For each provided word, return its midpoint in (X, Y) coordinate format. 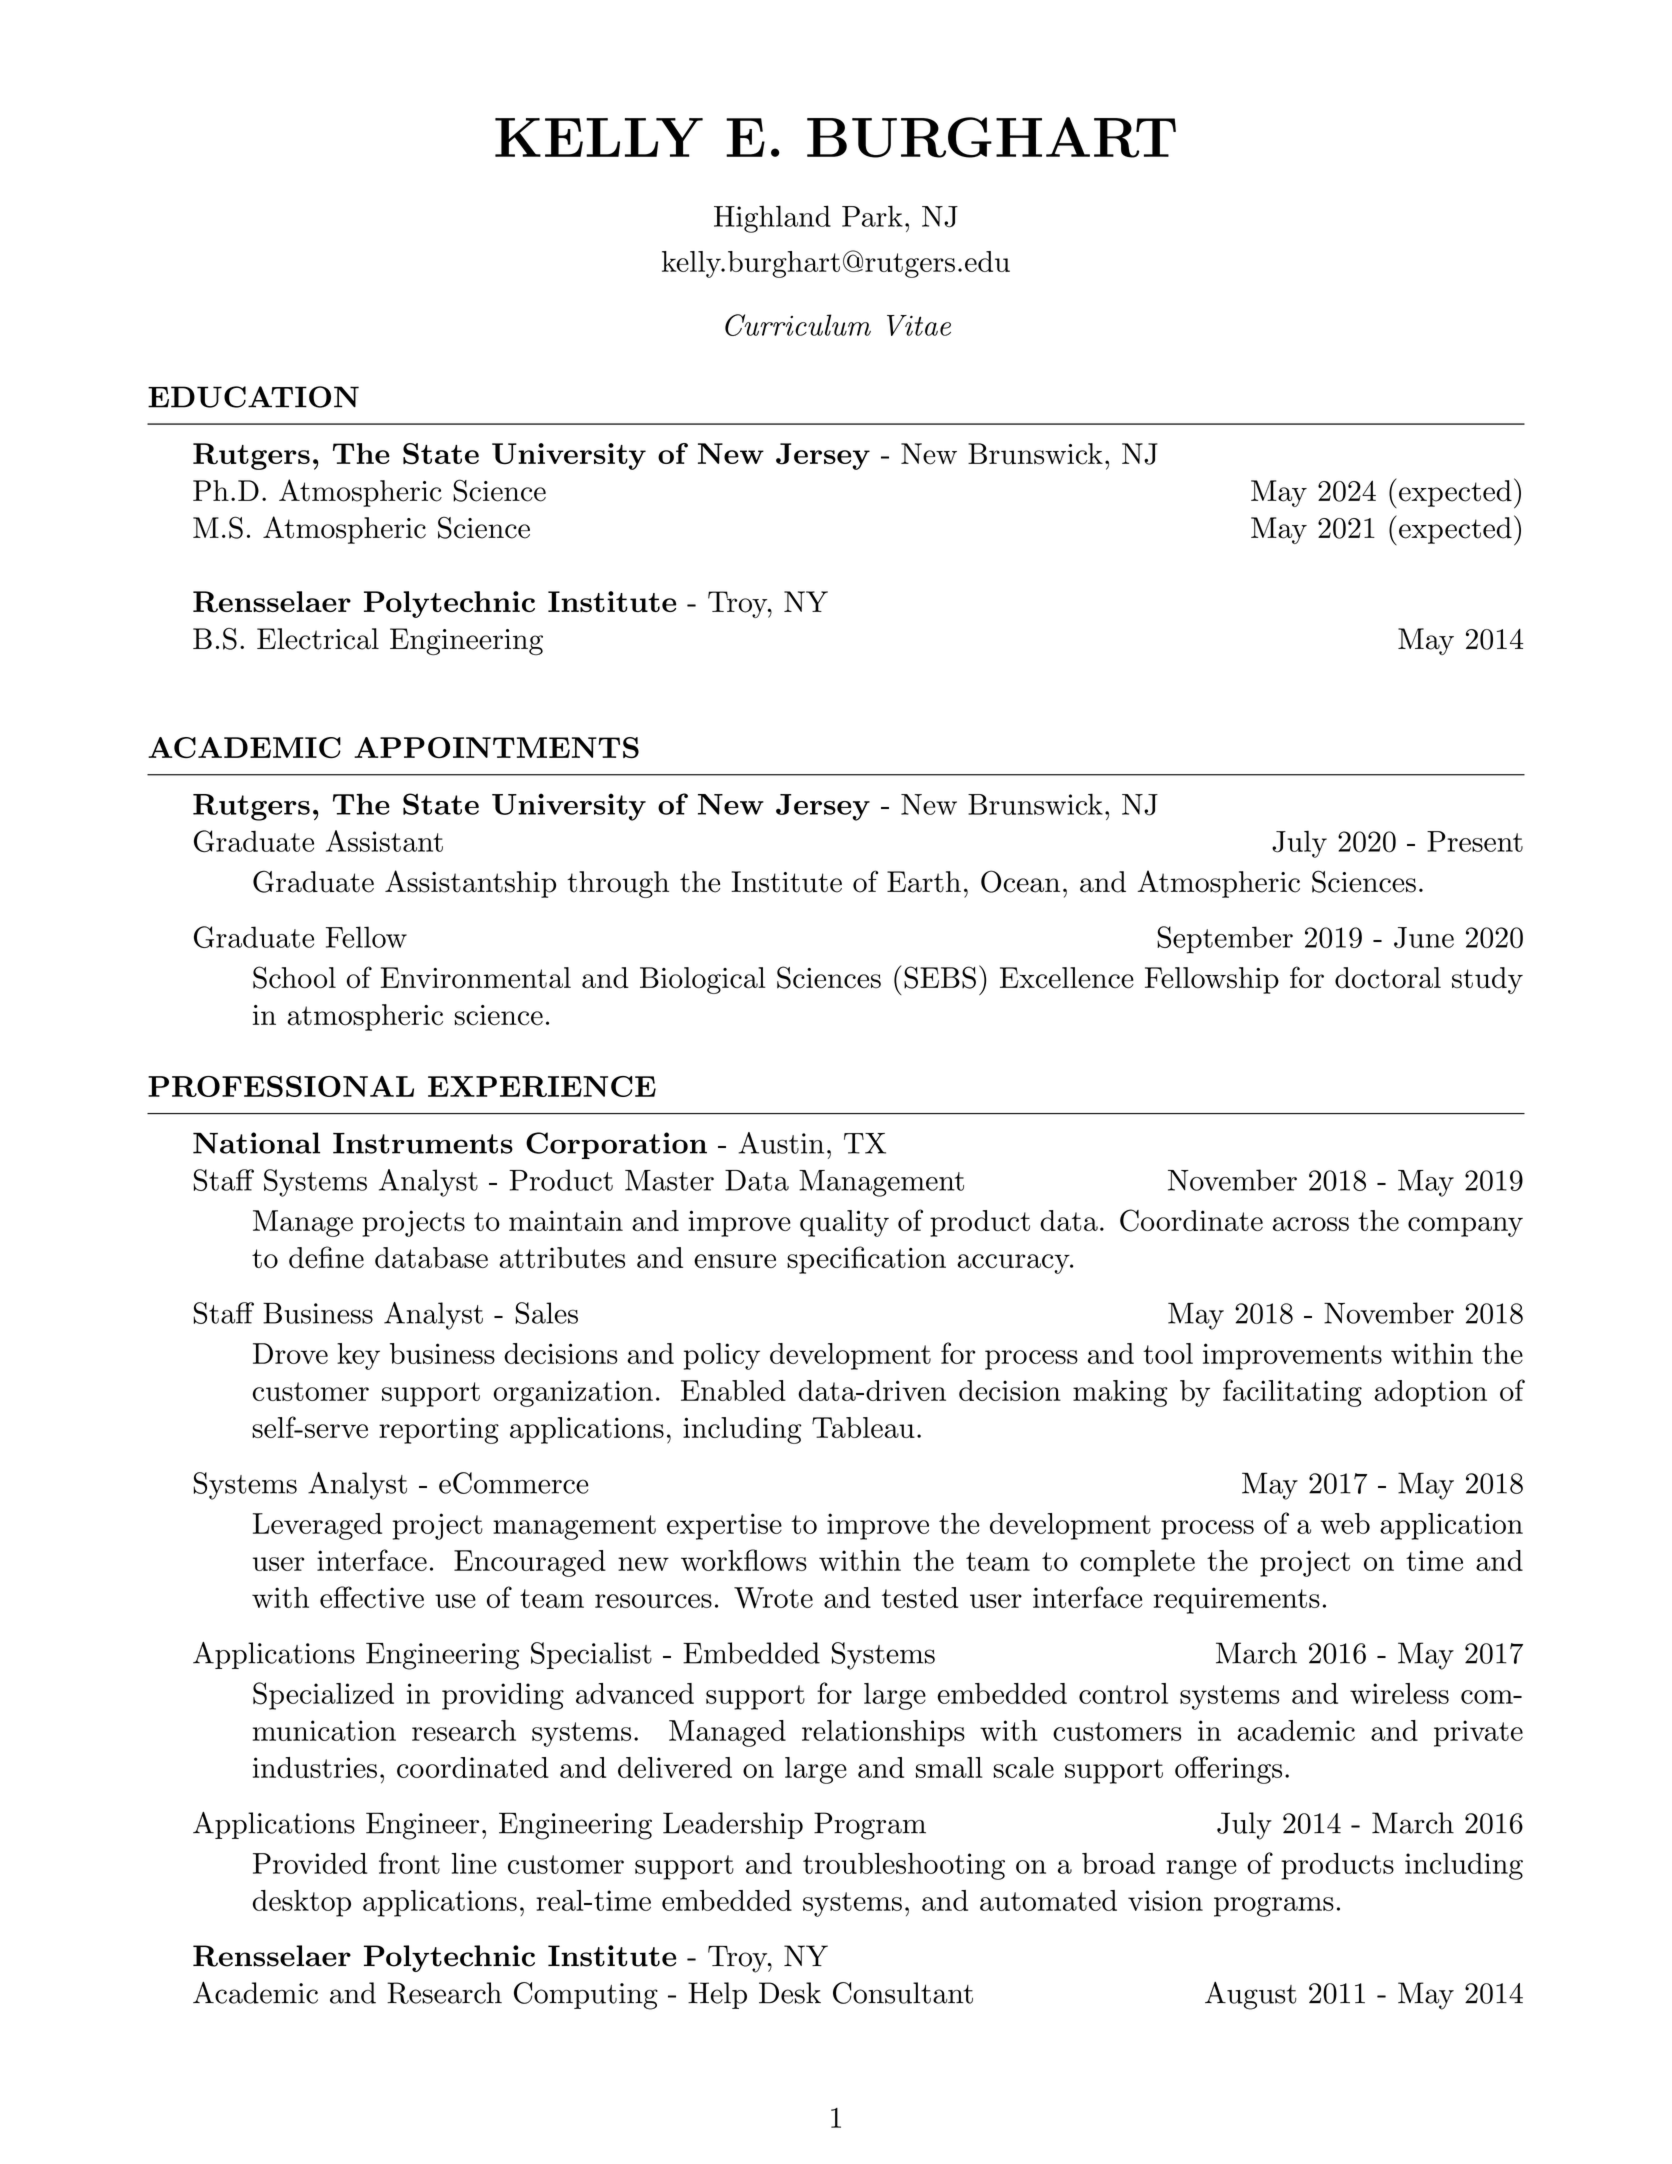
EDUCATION (253, 397)
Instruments (423, 1143)
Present (1475, 841)
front (409, 1863)
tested (920, 1597)
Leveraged (317, 1526)
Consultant (903, 1993)
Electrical (318, 639)
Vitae (919, 325)
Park (872, 216)
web (1345, 1523)
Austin (781, 1143)
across (1311, 1224)
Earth (924, 882)
